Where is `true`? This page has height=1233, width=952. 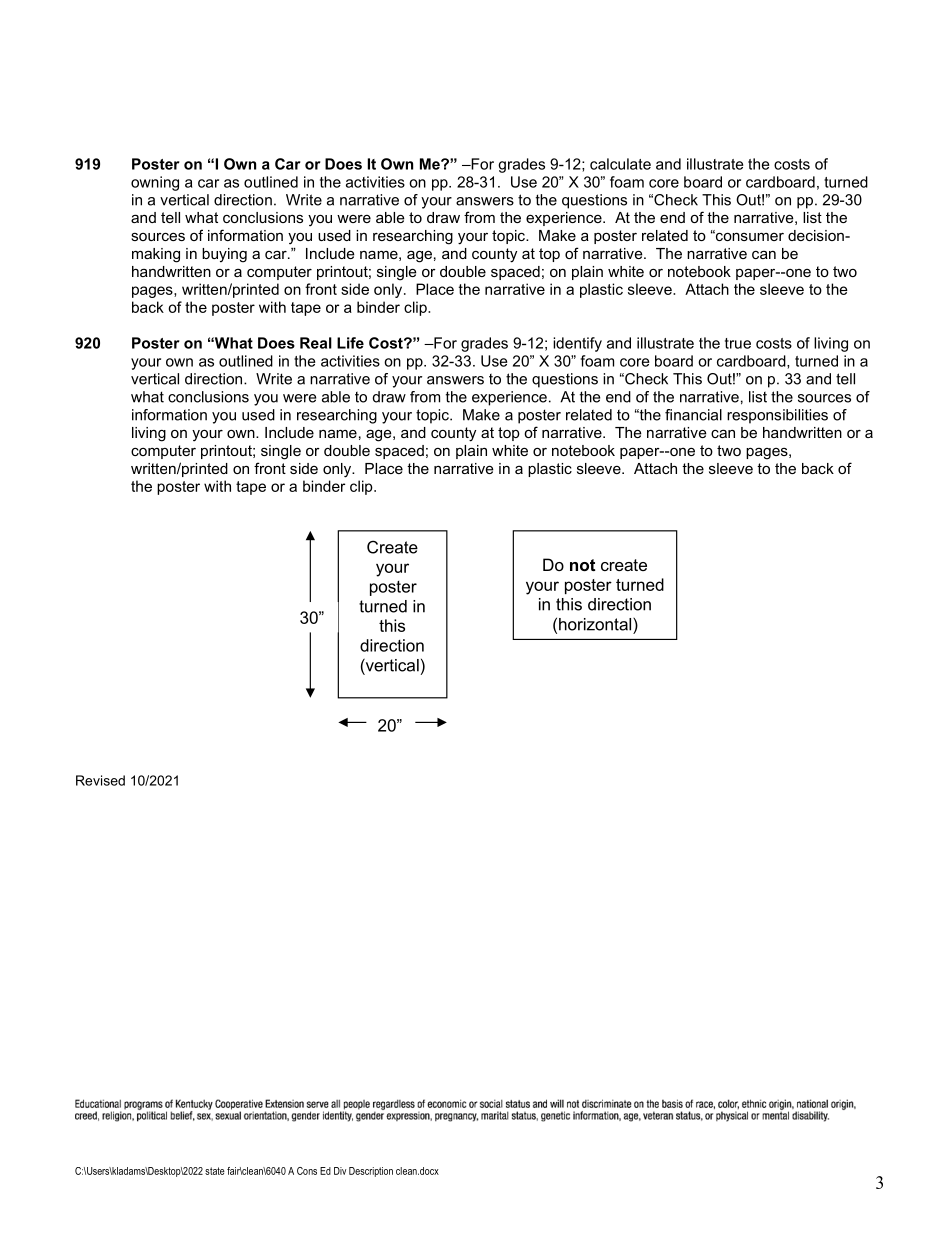
true is located at coordinates (738, 343).
